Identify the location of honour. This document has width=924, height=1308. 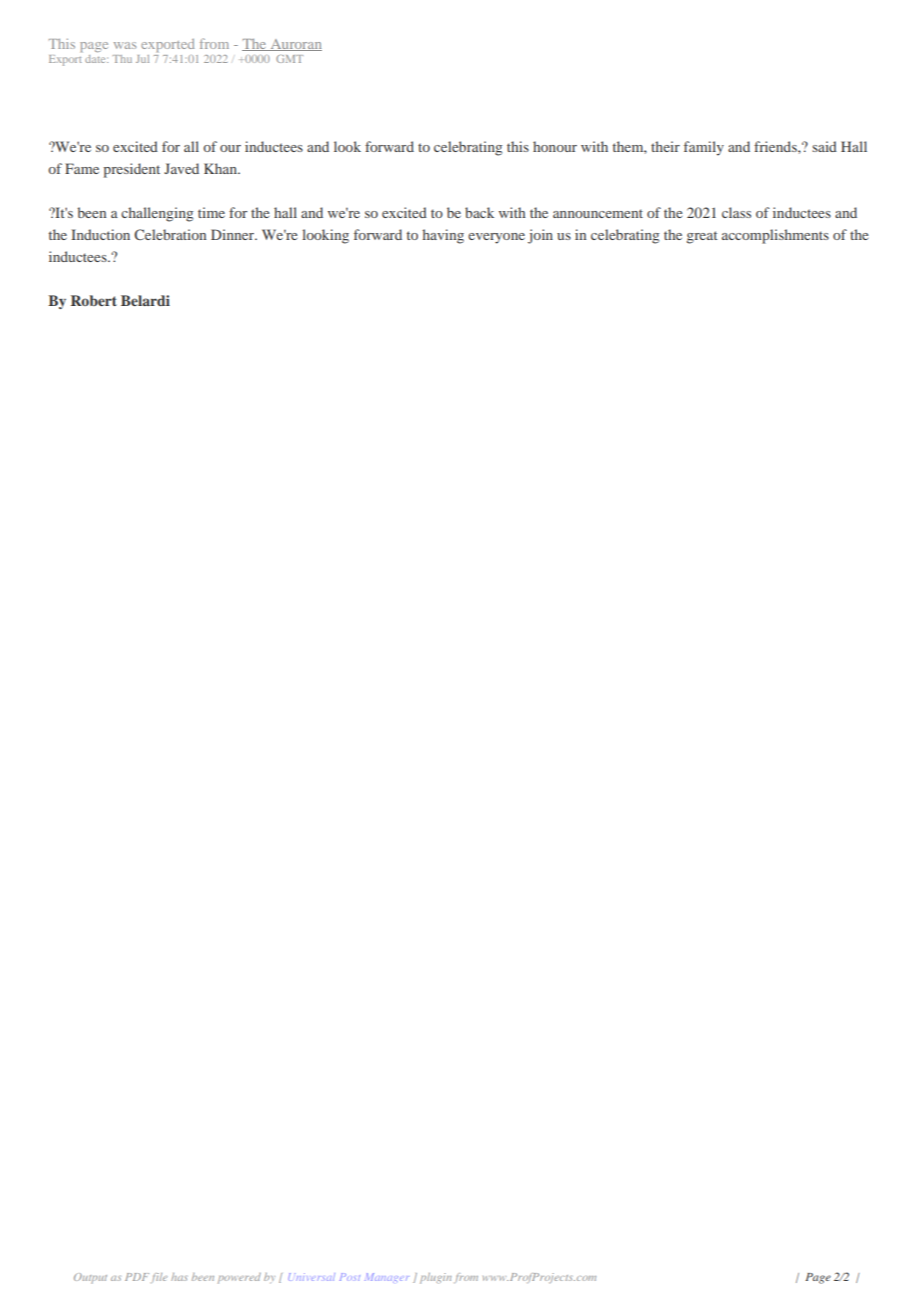
(555, 146).
